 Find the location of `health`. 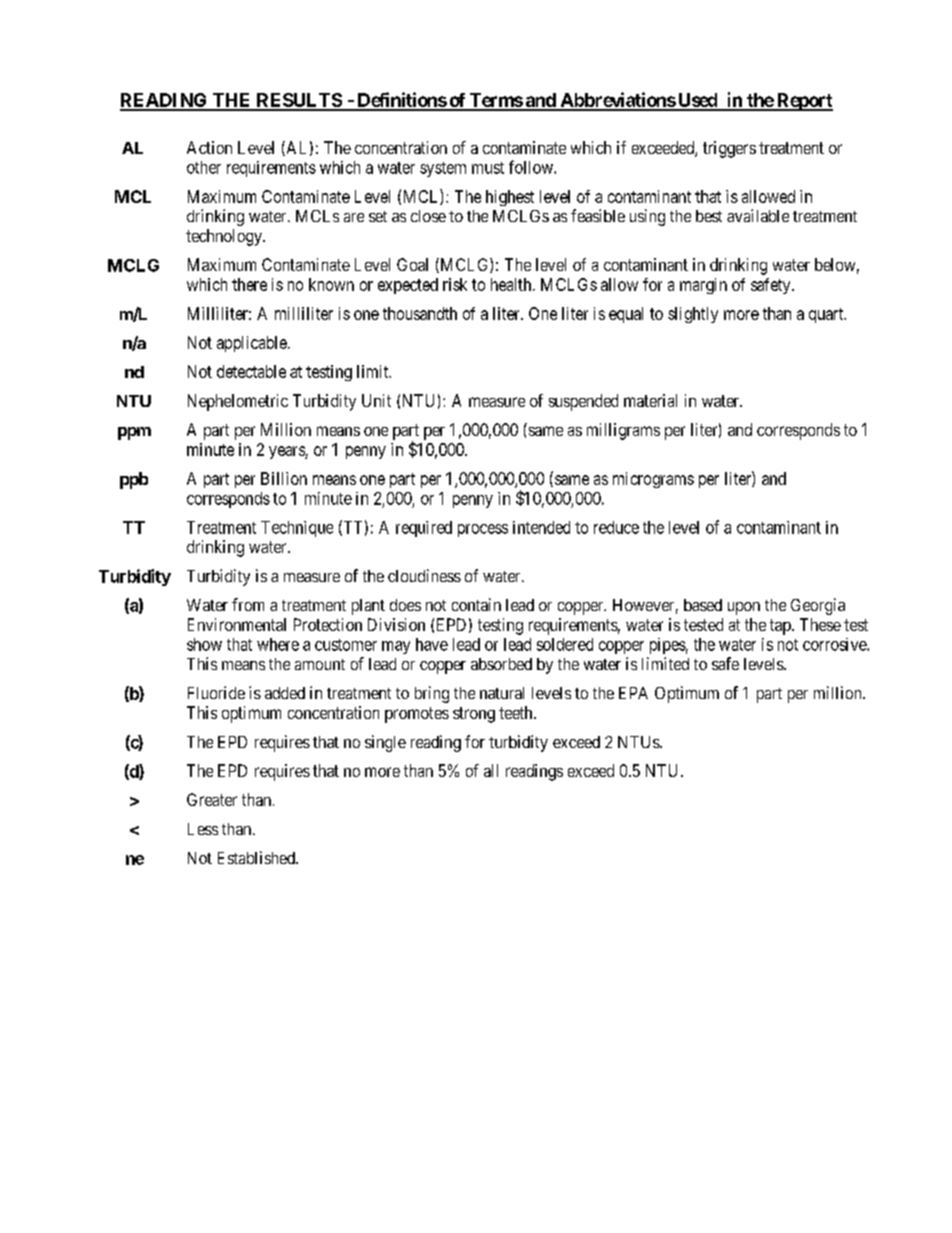

health is located at coordinates (512, 284).
